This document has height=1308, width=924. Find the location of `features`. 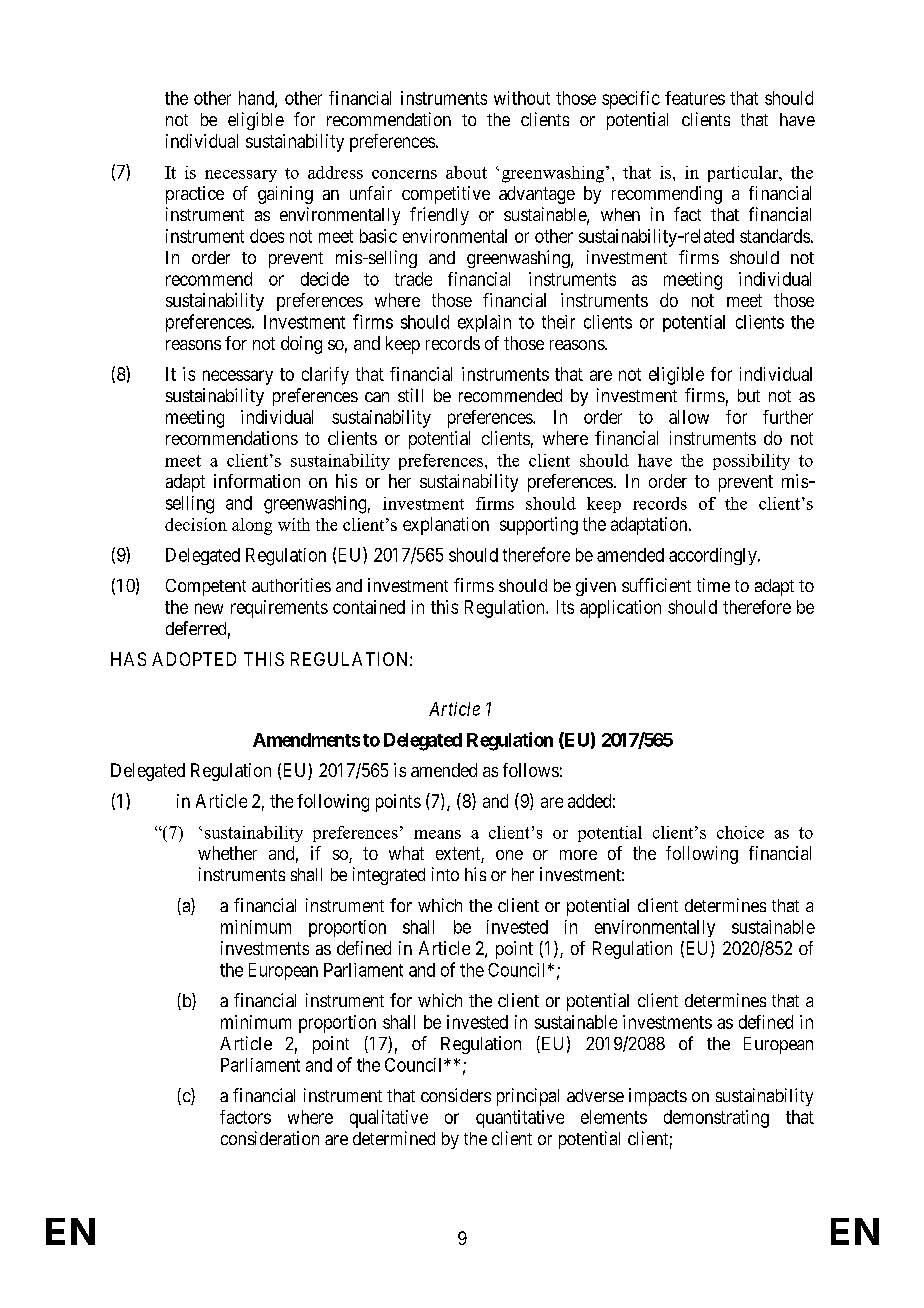

features is located at coordinates (695, 98).
